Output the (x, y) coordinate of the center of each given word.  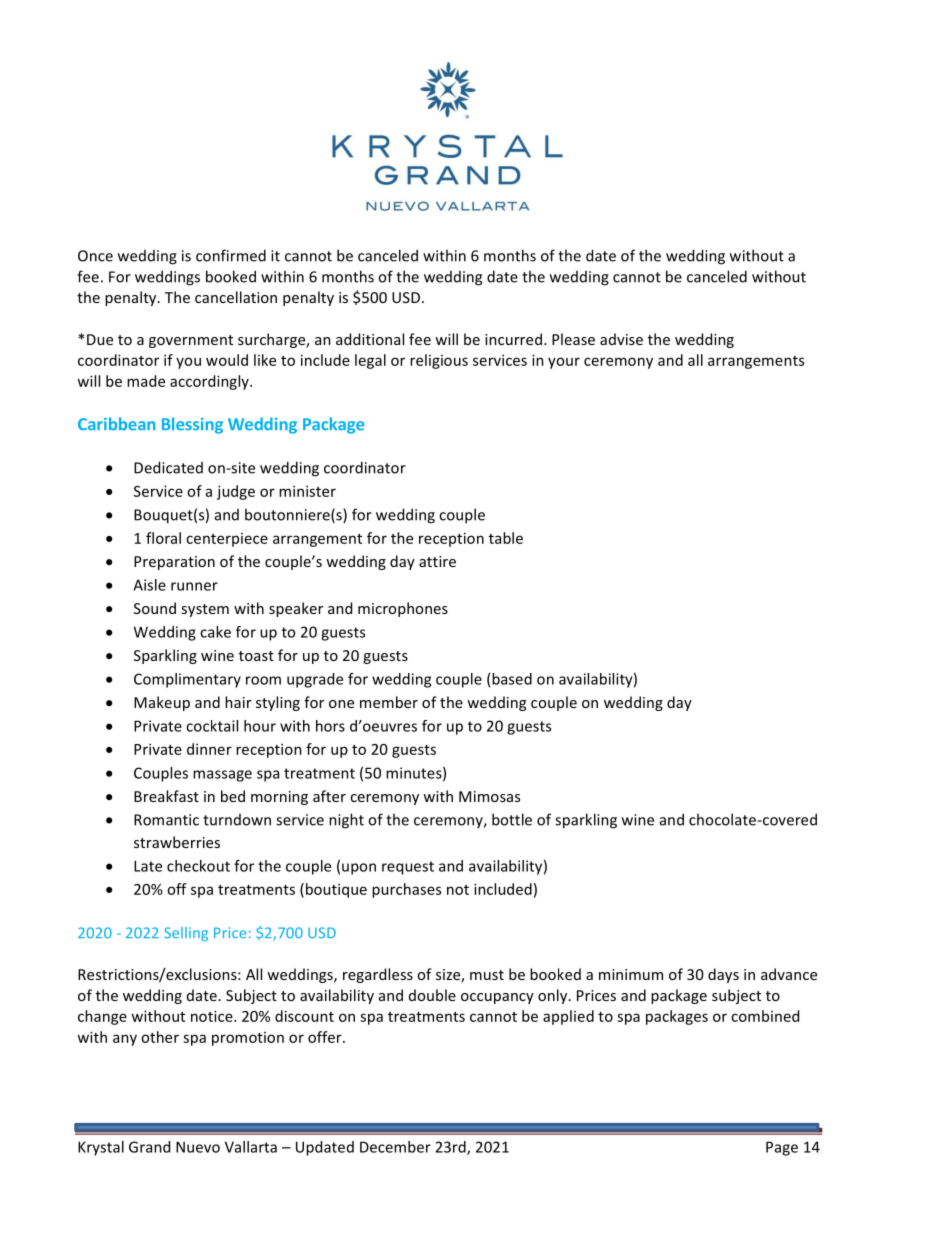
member (389, 702)
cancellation (236, 297)
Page (782, 1148)
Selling (186, 934)
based (512, 679)
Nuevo (198, 1147)
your (564, 363)
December (395, 1147)
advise (621, 339)
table (506, 538)
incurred (513, 339)
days (723, 975)
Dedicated (168, 467)
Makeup (162, 703)
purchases (406, 890)
